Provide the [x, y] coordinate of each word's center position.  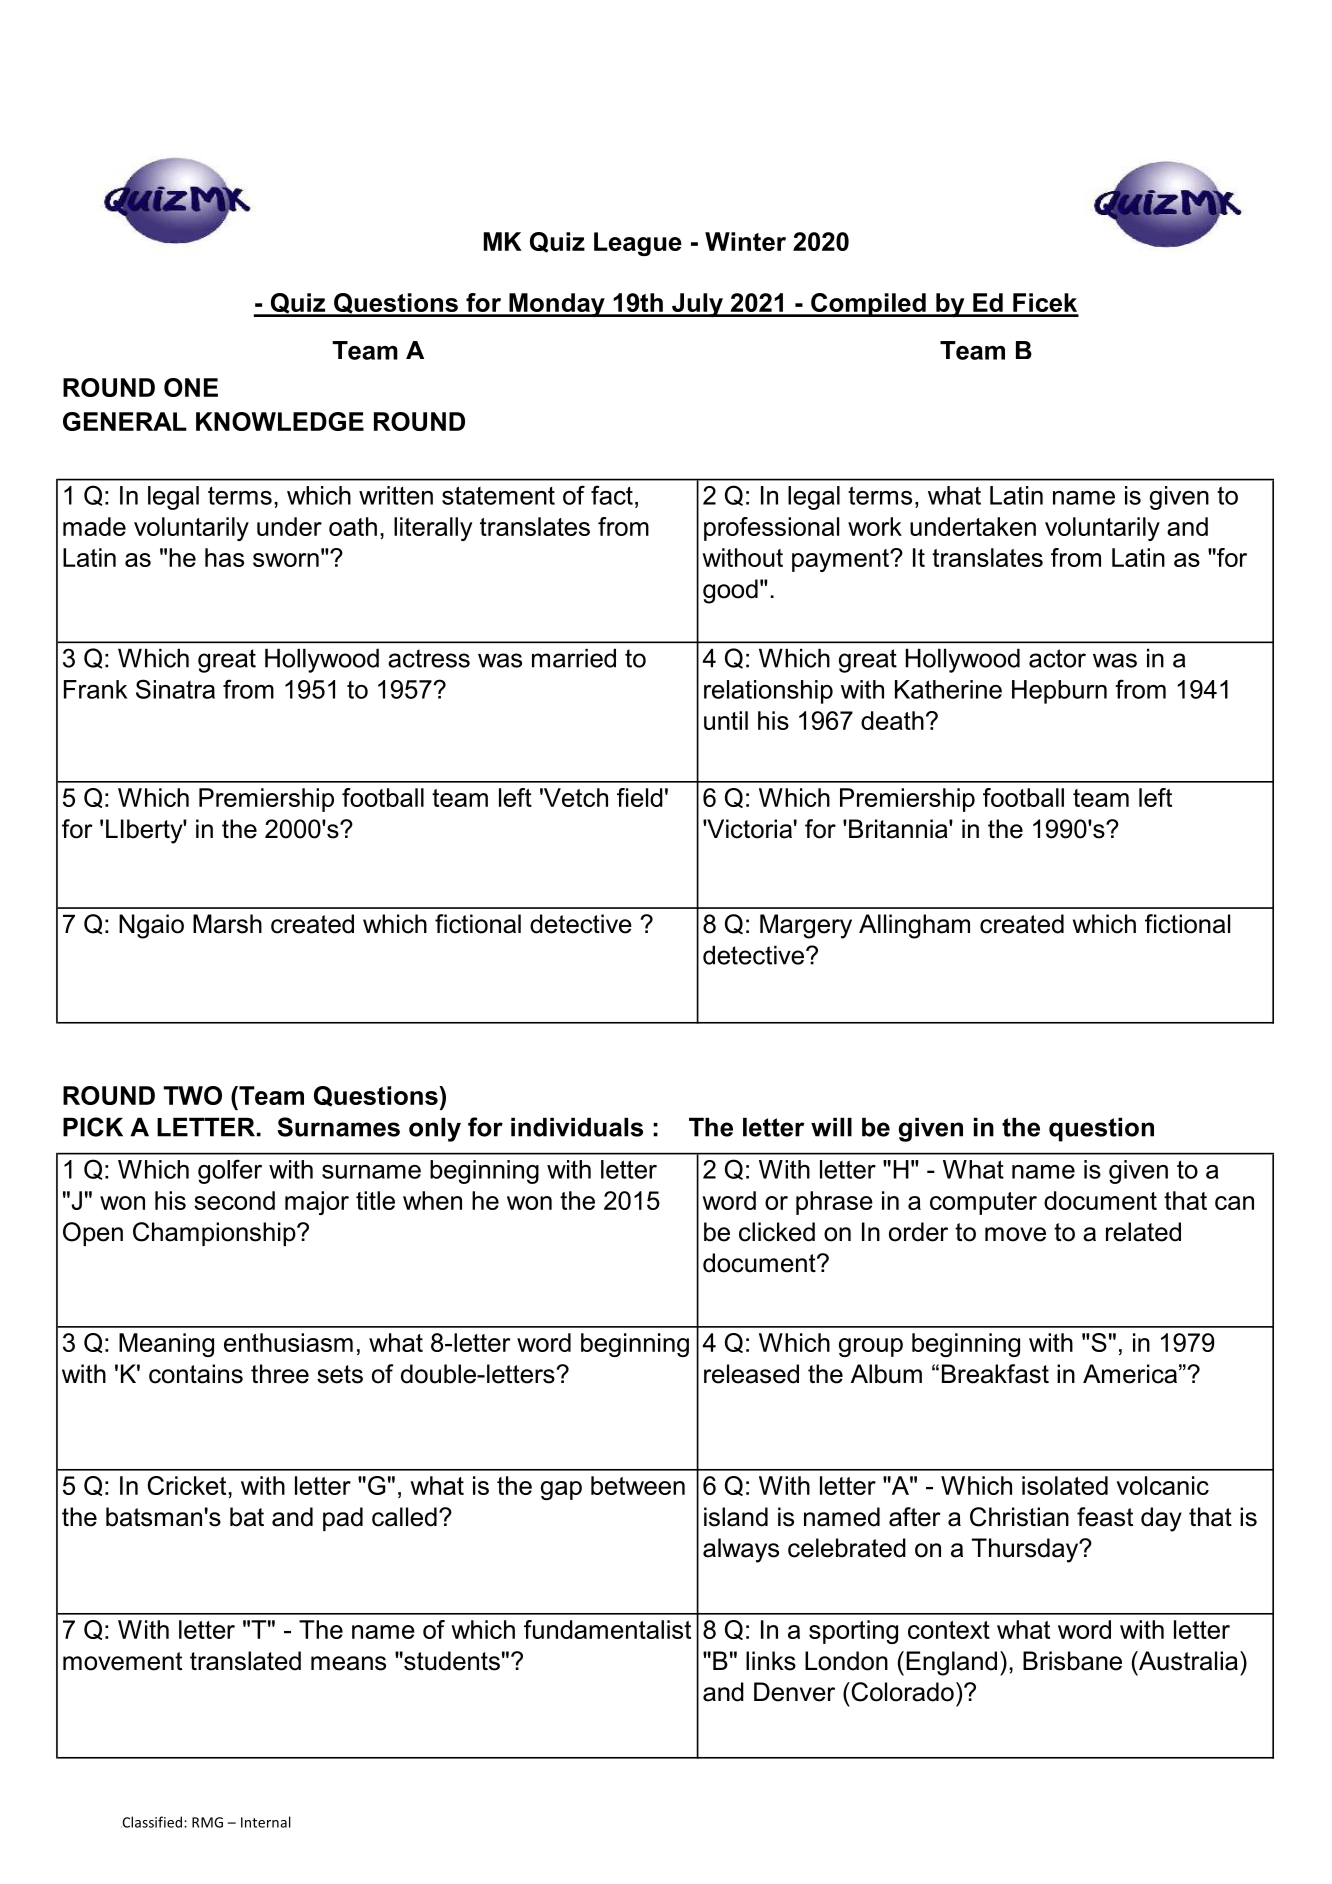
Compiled [868, 305]
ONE [191, 387]
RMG [207, 1822]
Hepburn [1059, 692]
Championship [215, 1234]
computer [983, 1203]
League [638, 244]
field [640, 797]
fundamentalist [607, 1629]
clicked [777, 1232]
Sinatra [175, 689]
